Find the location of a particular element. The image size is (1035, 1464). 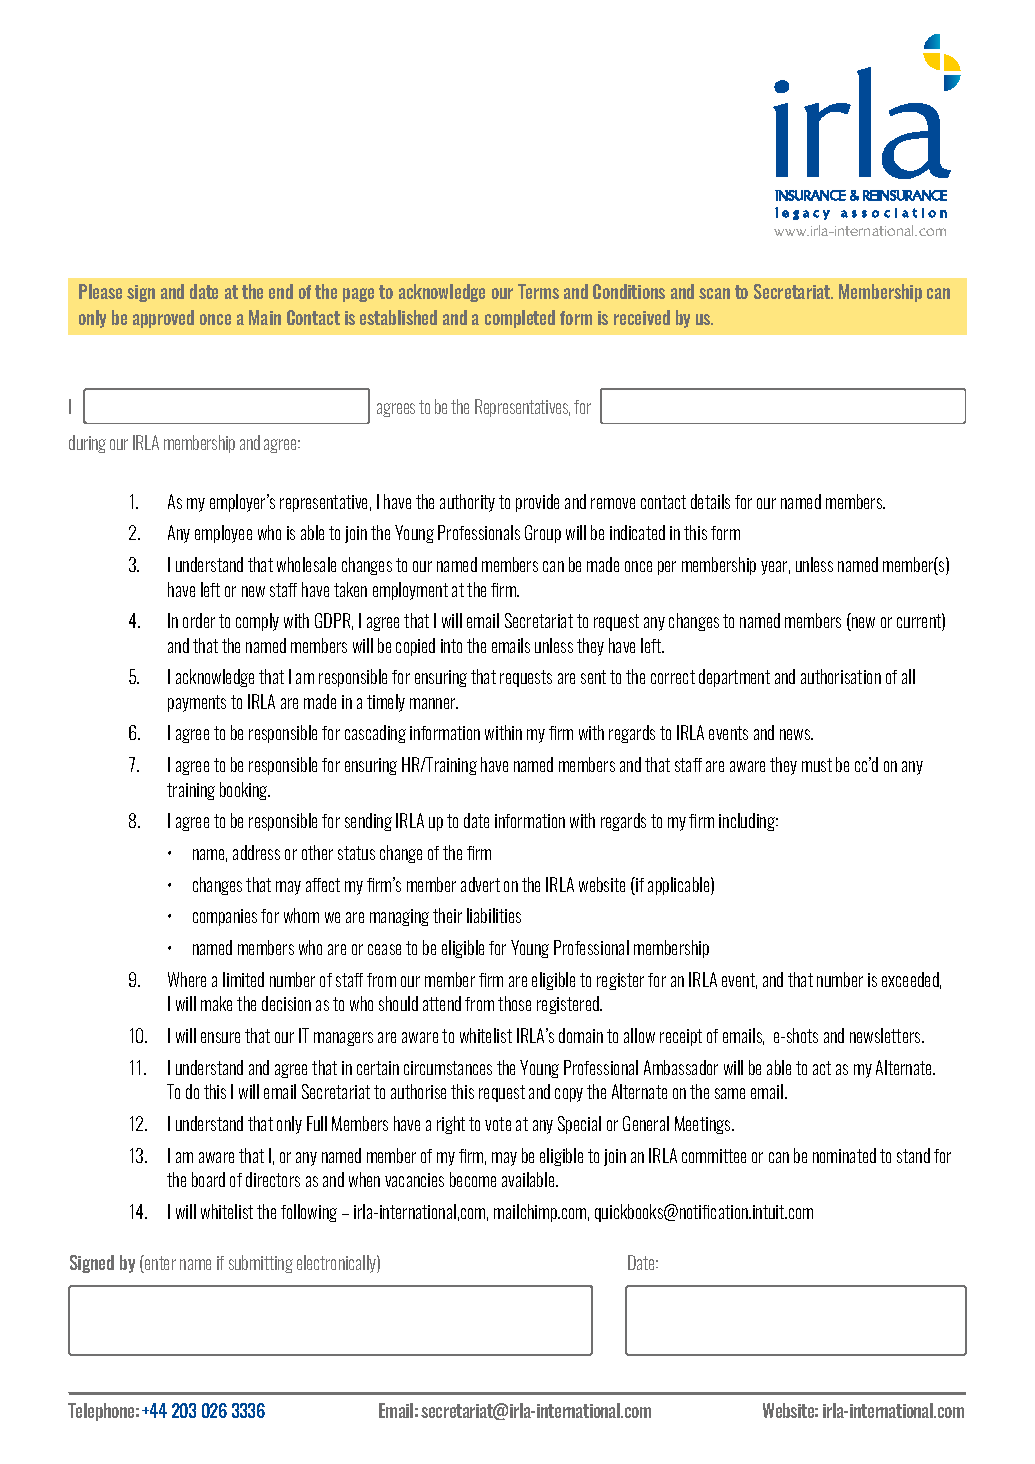

enter is located at coordinates (159, 1264).
